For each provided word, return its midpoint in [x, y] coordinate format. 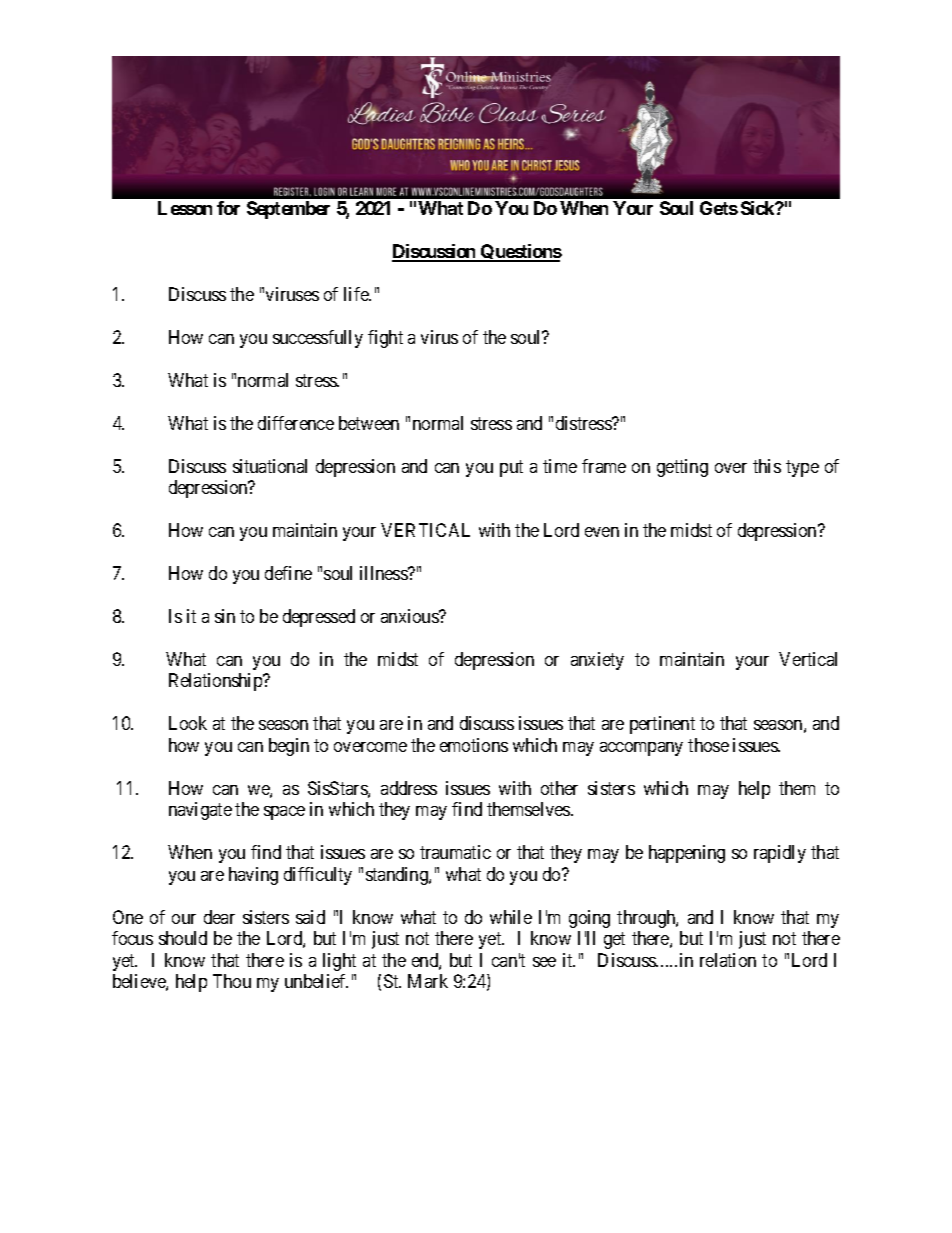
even [602, 532]
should [183, 938]
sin [225, 616]
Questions [520, 253]
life [357, 294]
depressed [319, 618]
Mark [428, 981]
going [589, 919]
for [228, 208]
